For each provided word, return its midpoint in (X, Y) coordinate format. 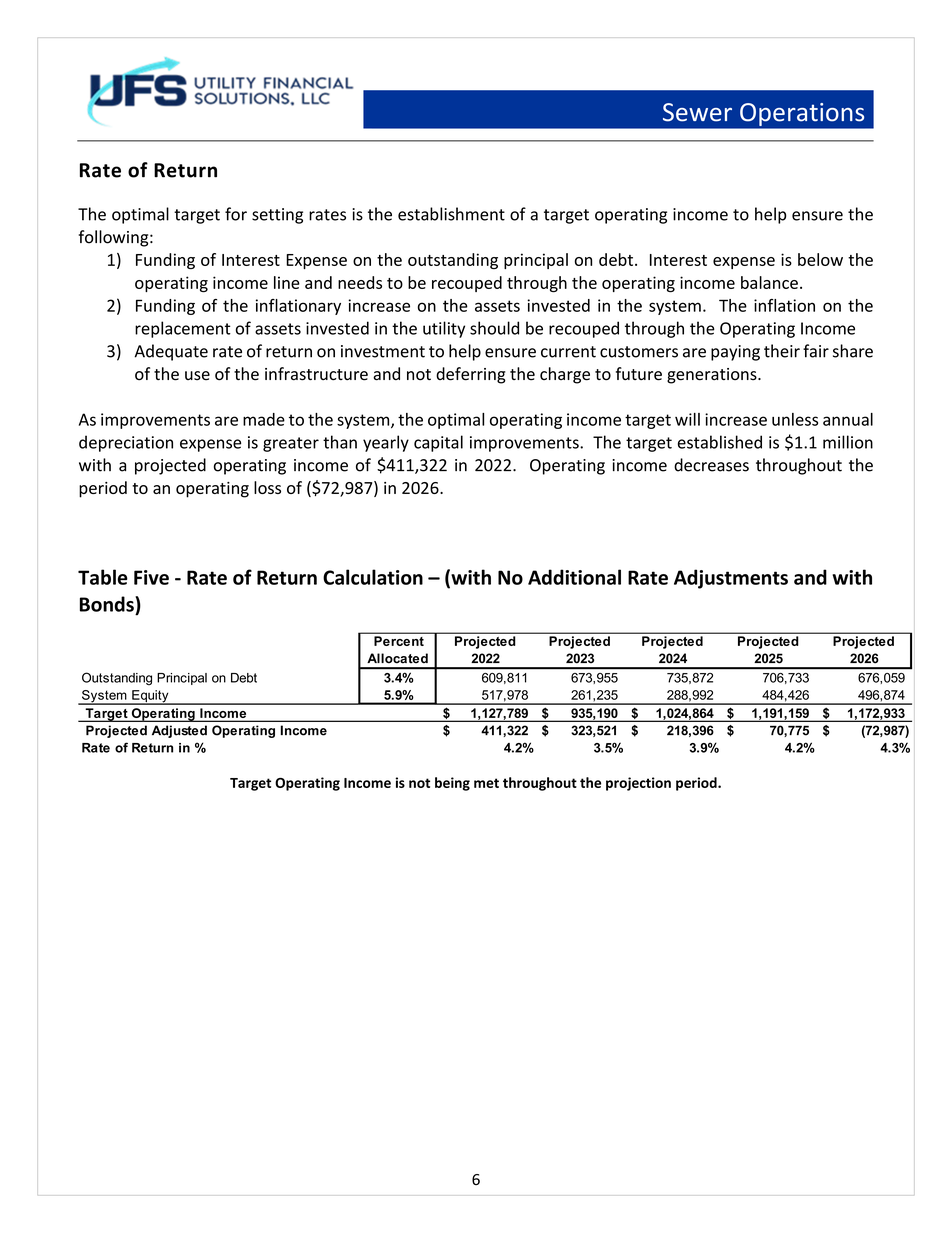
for (236, 214)
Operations (803, 115)
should (494, 328)
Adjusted (179, 731)
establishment (451, 214)
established (720, 442)
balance (769, 282)
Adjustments (731, 579)
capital (438, 443)
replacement (183, 329)
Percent (399, 641)
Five (151, 577)
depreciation (126, 443)
